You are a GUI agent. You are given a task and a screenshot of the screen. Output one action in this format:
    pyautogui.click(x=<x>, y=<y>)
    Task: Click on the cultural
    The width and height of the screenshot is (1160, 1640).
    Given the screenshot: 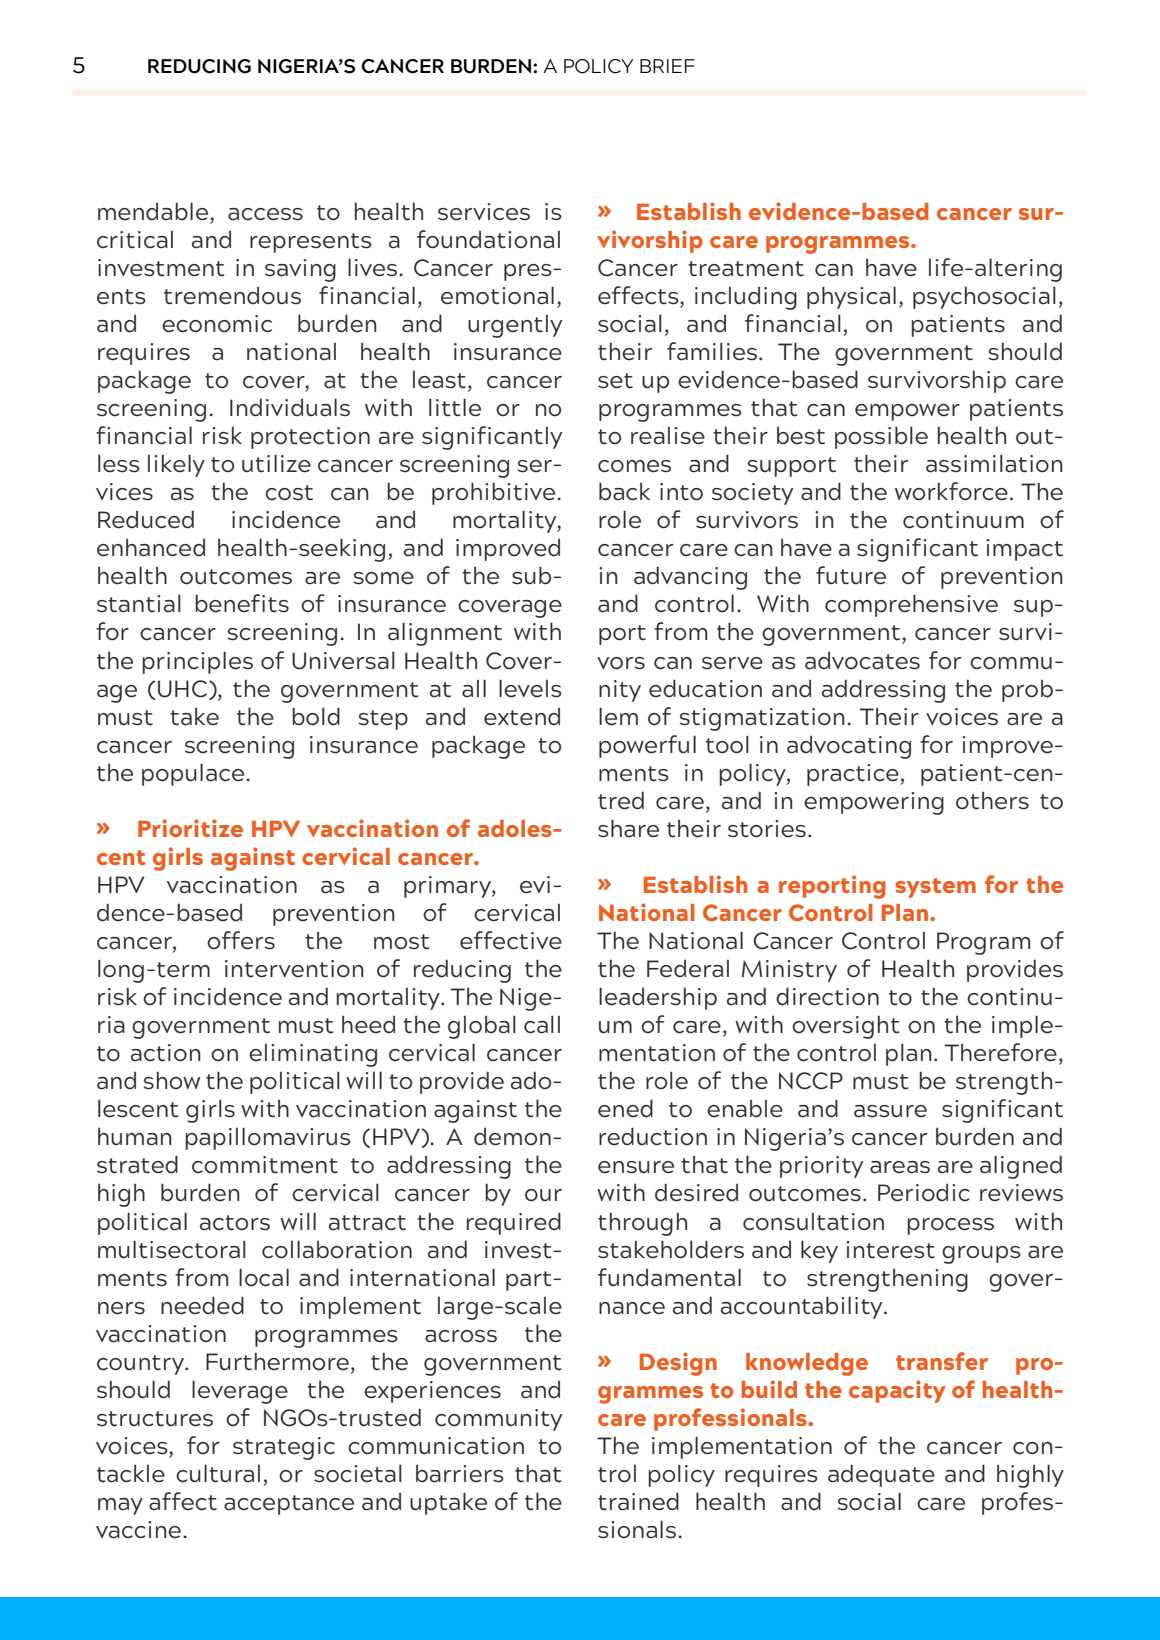 What is the action you would take?
    pyautogui.click(x=218, y=1473)
